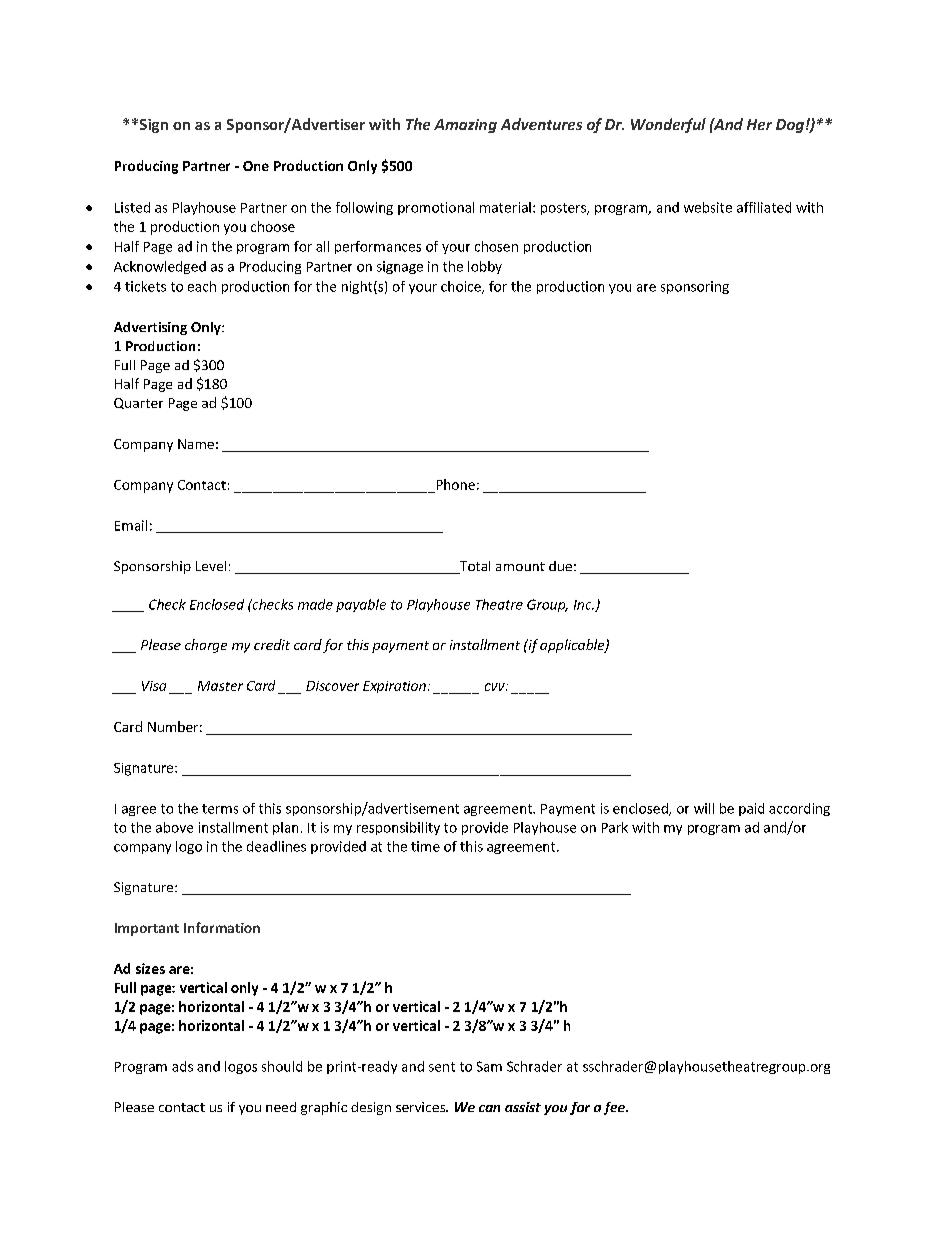 Image resolution: width=952 pixels, height=1233 pixels. What do you see at coordinates (584, 605) in the document?
I see `Inc` at bounding box center [584, 605].
